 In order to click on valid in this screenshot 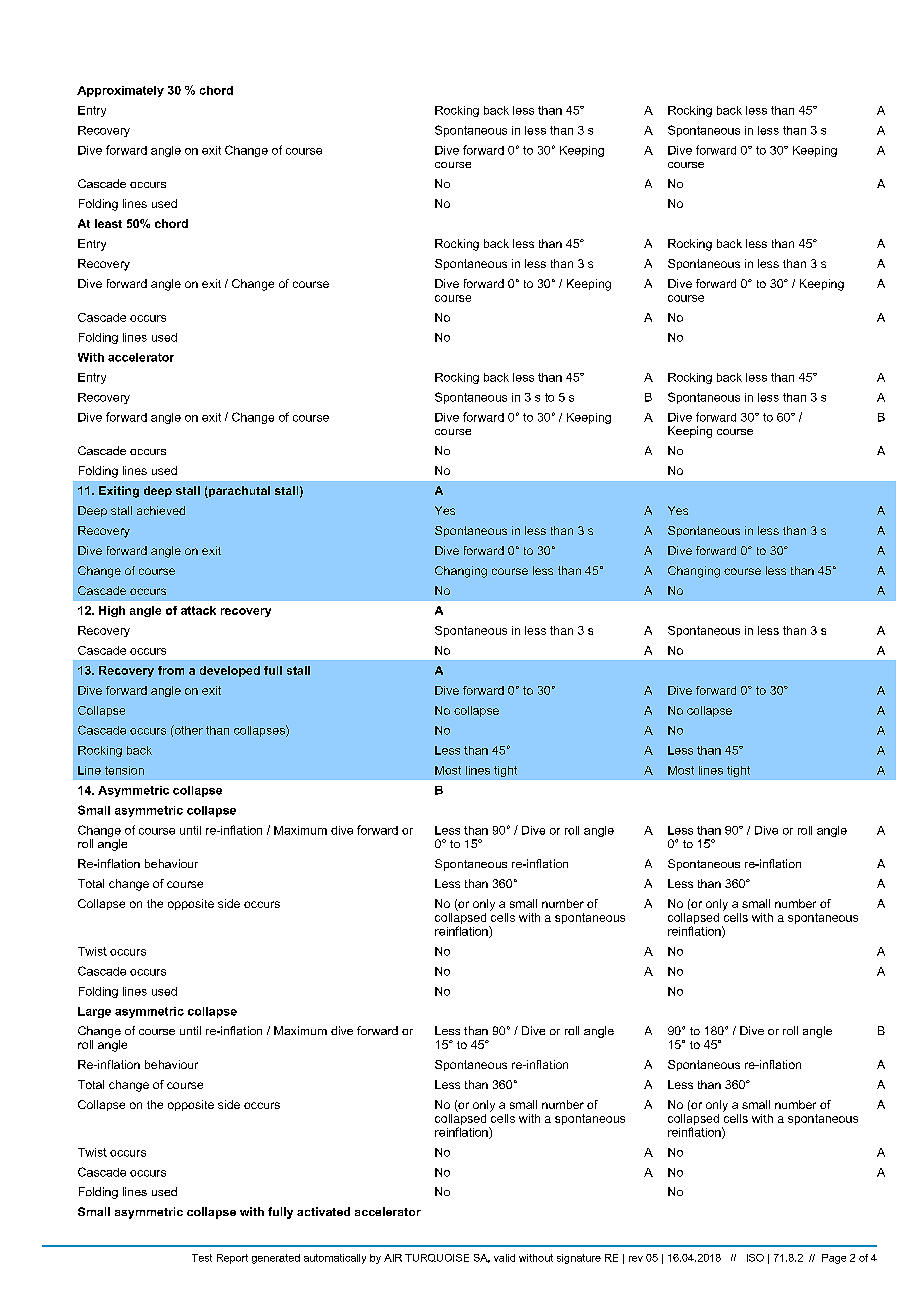, I will do `click(504, 1258)`.
